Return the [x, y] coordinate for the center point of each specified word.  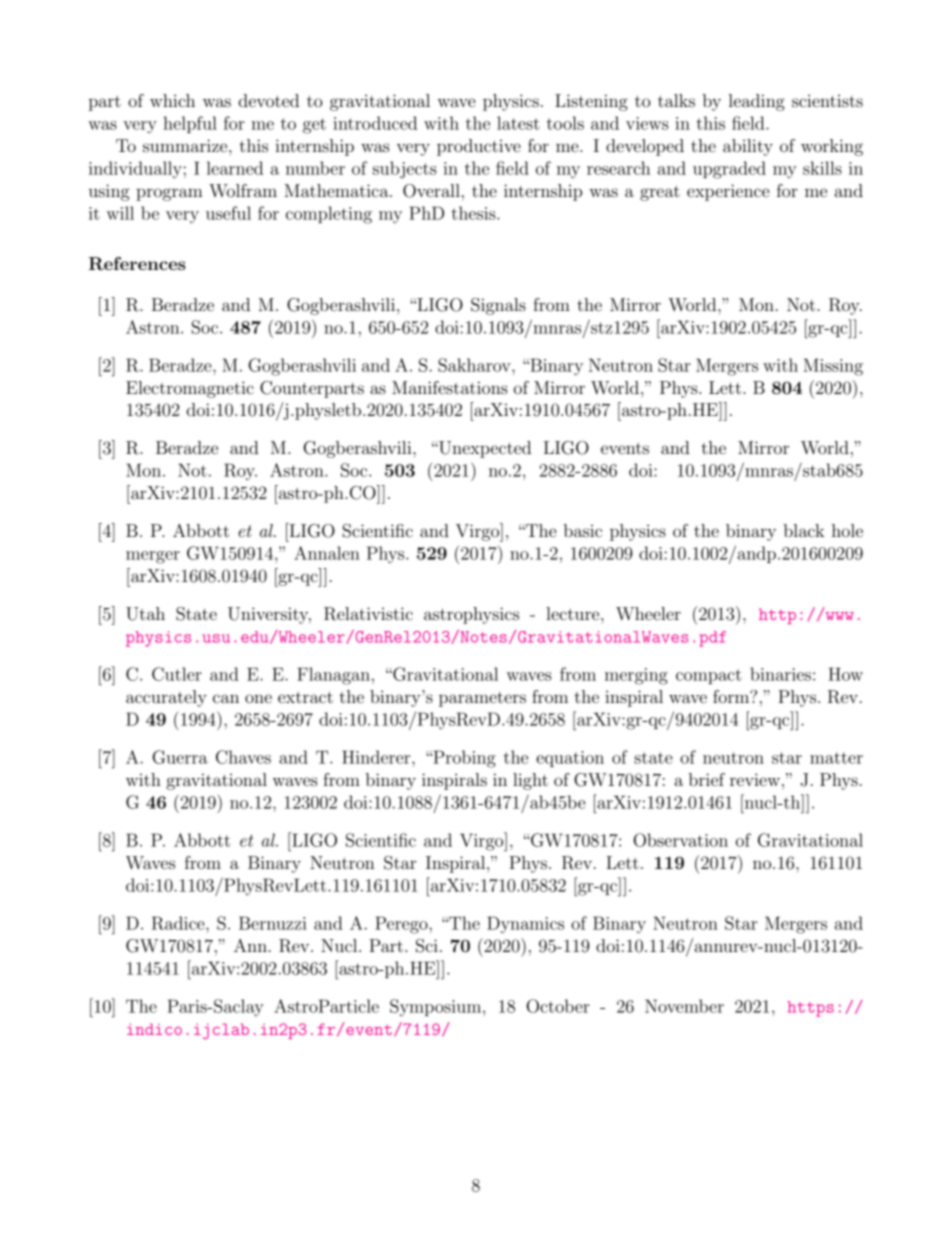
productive [479, 147]
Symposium [437, 1008]
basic [583, 530]
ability [748, 147]
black [804, 530]
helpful [190, 124]
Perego [402, 925]
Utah [145, 614]
